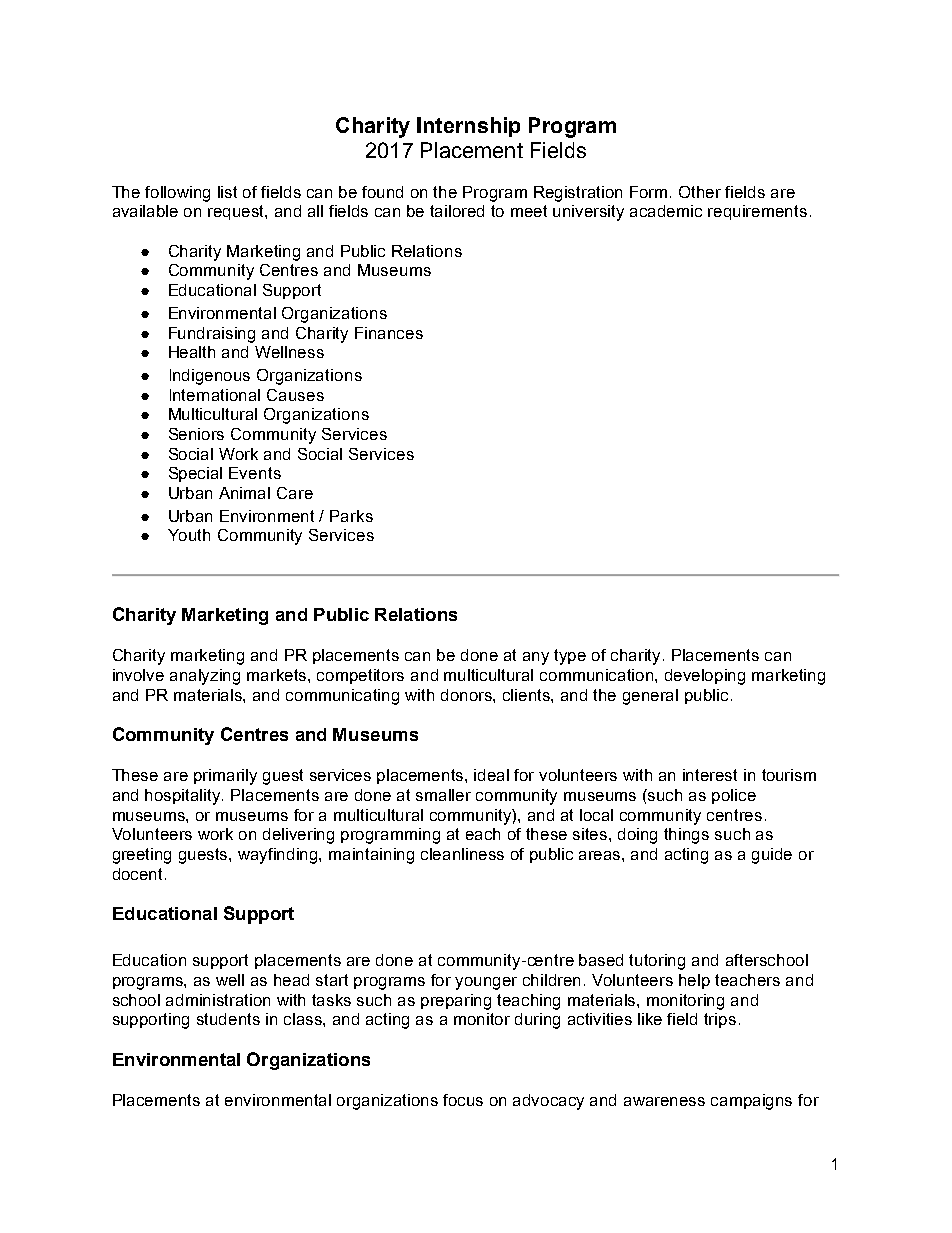 This screenshot has height=1233, width=952. What do you see at coordinates (227, 192) in the screenshot?
I see `list` at bounding box center [227, 192].
